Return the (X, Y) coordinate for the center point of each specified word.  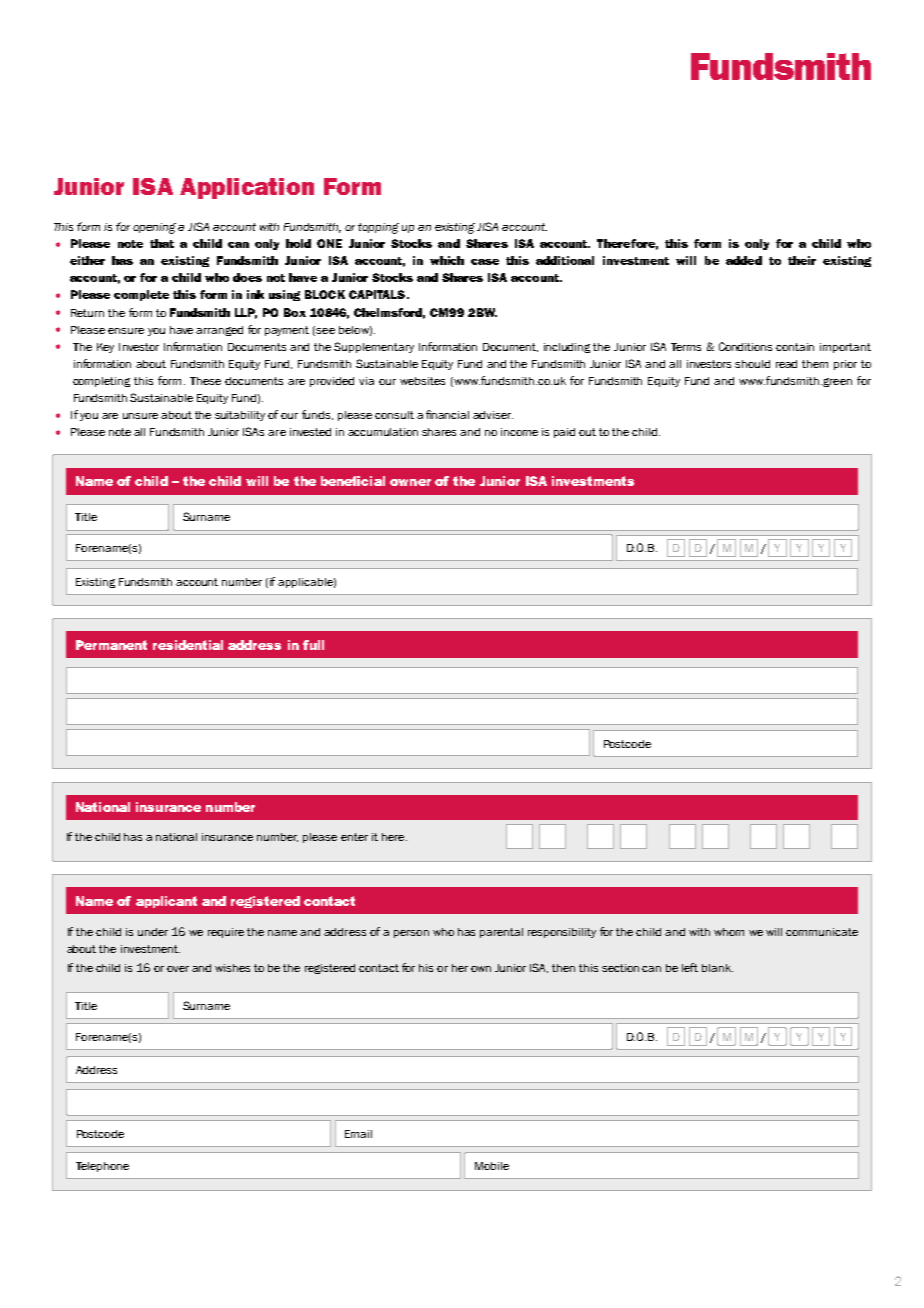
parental (501, 933)
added (744, 260)
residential (188, 645)
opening (154, 228)
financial (447, 414)
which (447, 260)
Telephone (102, 1167)
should (752, 364)
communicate (822, 932)
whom (729, 932)
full (313, 645)
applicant (166, 902)
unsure (140, 416)
